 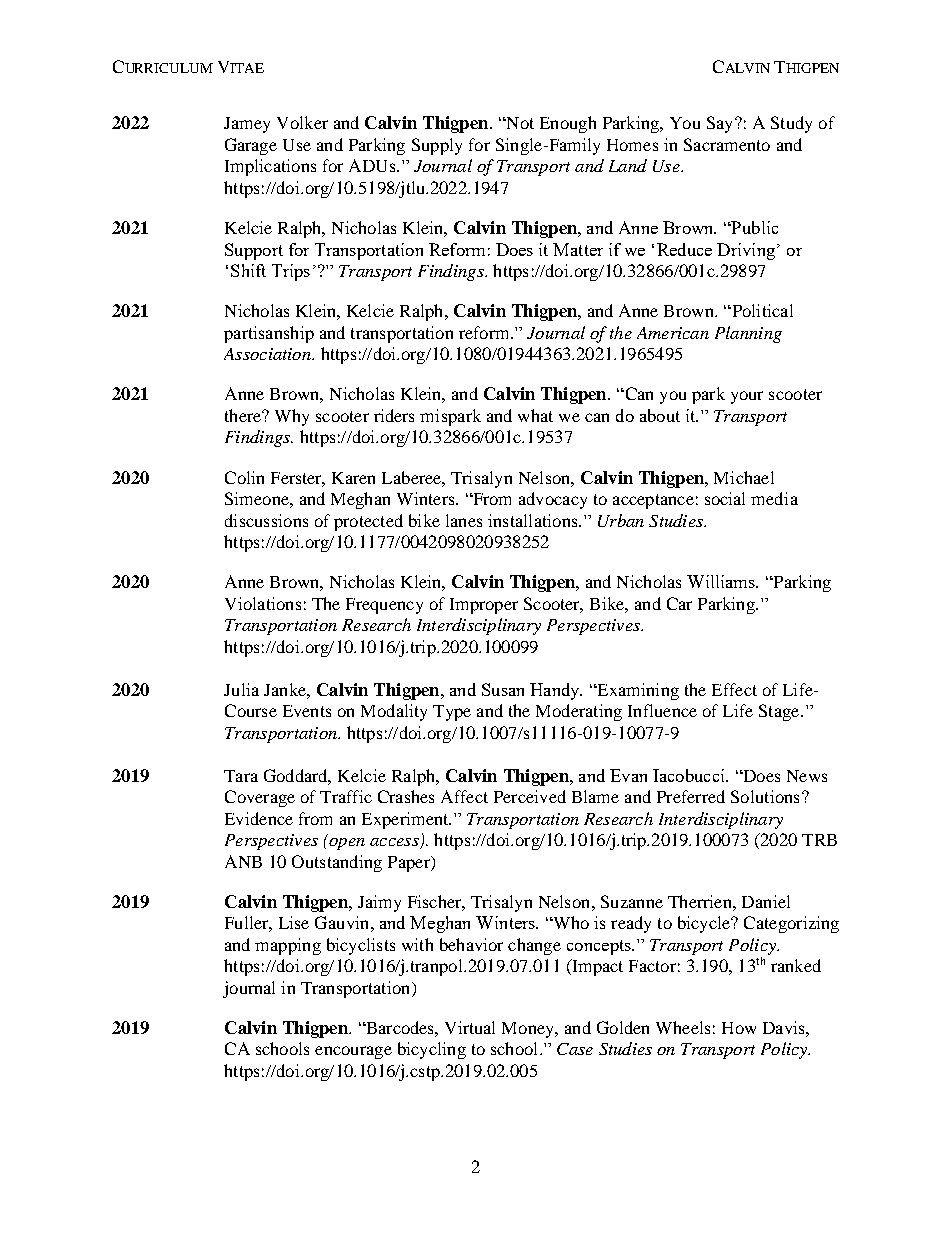 What do you see at coordinates (353, 1052) in the page?
I see `encourage` at bounding box center [353, 1052].
